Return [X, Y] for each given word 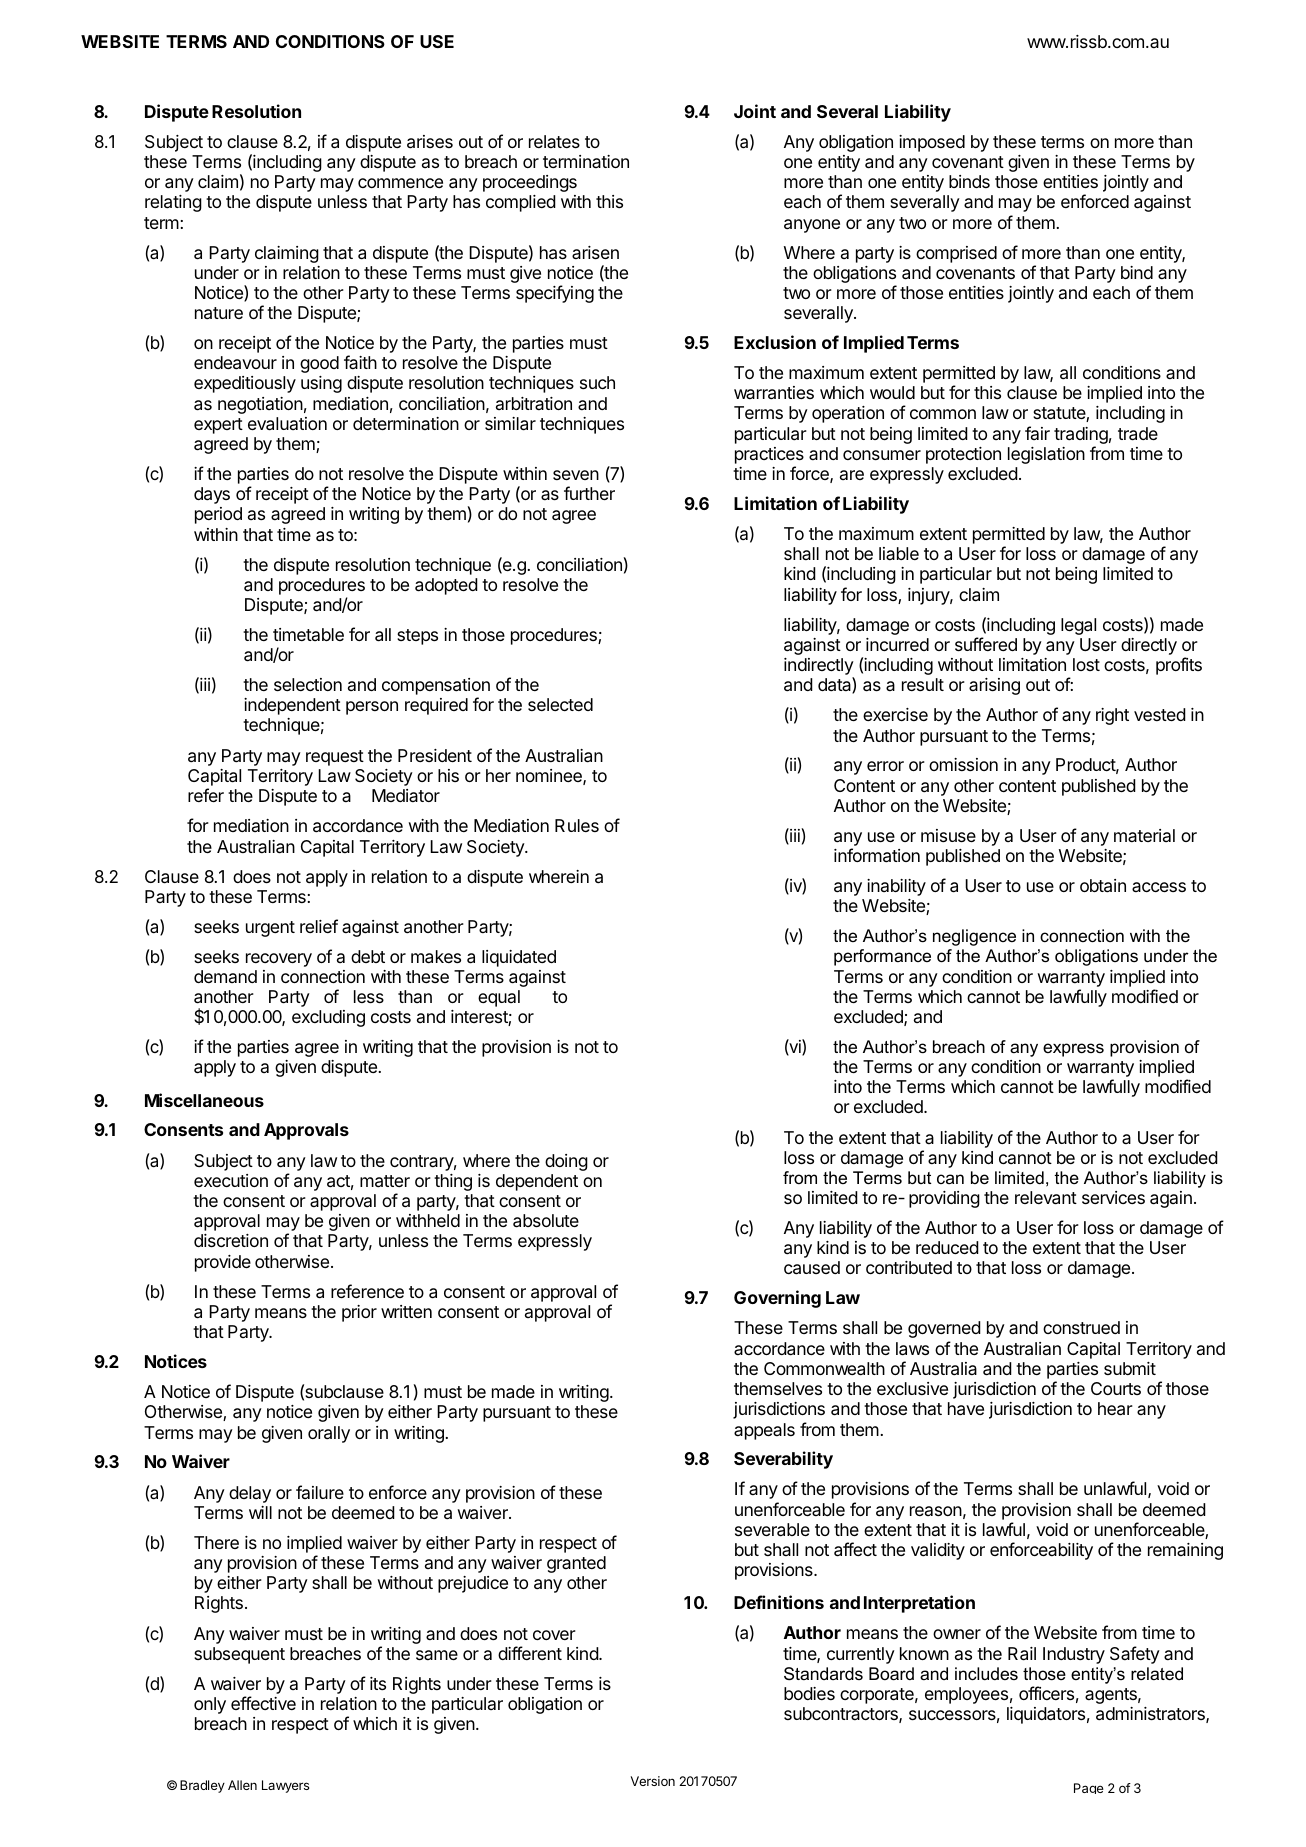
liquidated [519, 958]
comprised [956, 254]
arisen [595, 252]
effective [263, 1703]
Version [653, 1781]
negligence [974, 937]
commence [400, 183]
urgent [270, 929]
